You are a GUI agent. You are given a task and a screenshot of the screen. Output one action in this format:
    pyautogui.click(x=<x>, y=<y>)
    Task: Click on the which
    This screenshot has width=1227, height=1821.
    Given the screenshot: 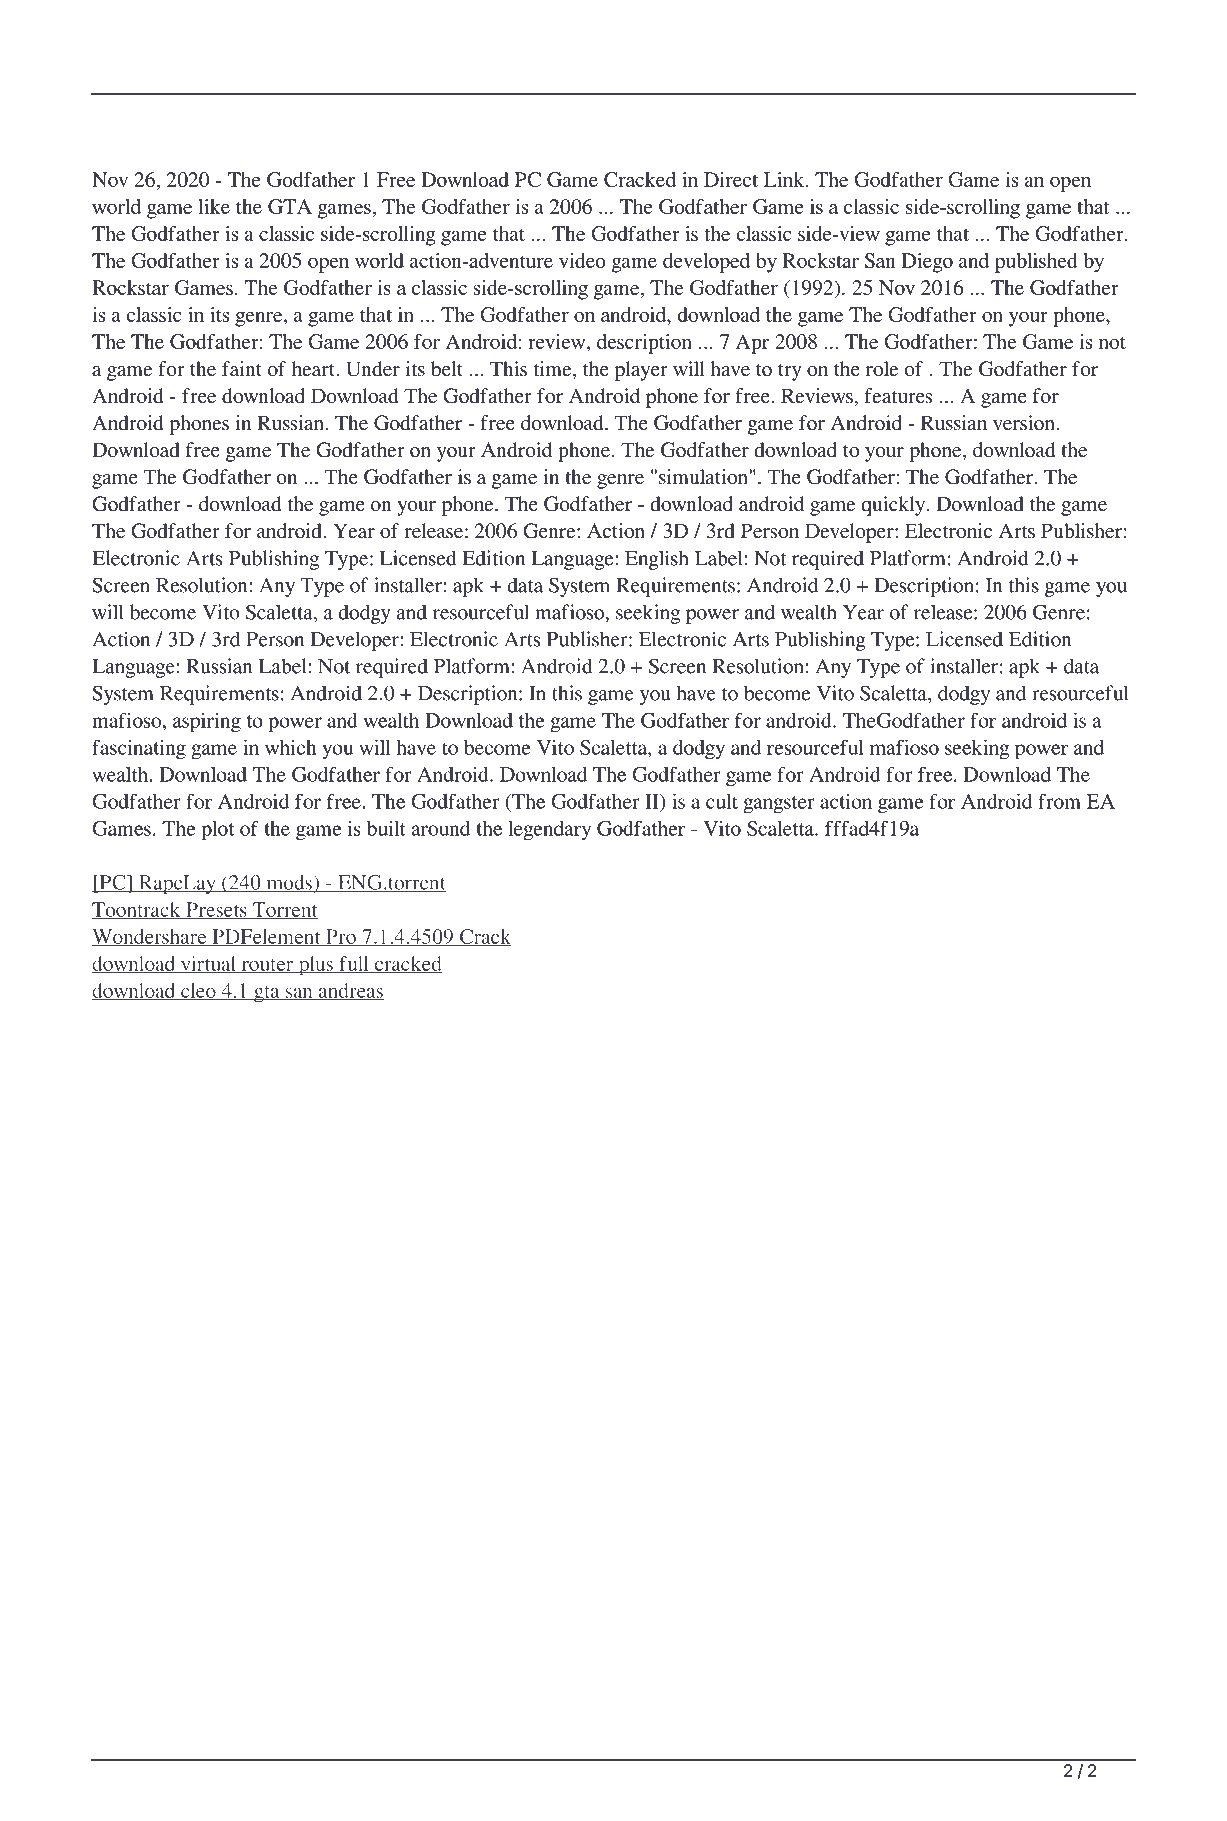 What is the action you would take?
    pyautogui.click(x=291, y=747)
